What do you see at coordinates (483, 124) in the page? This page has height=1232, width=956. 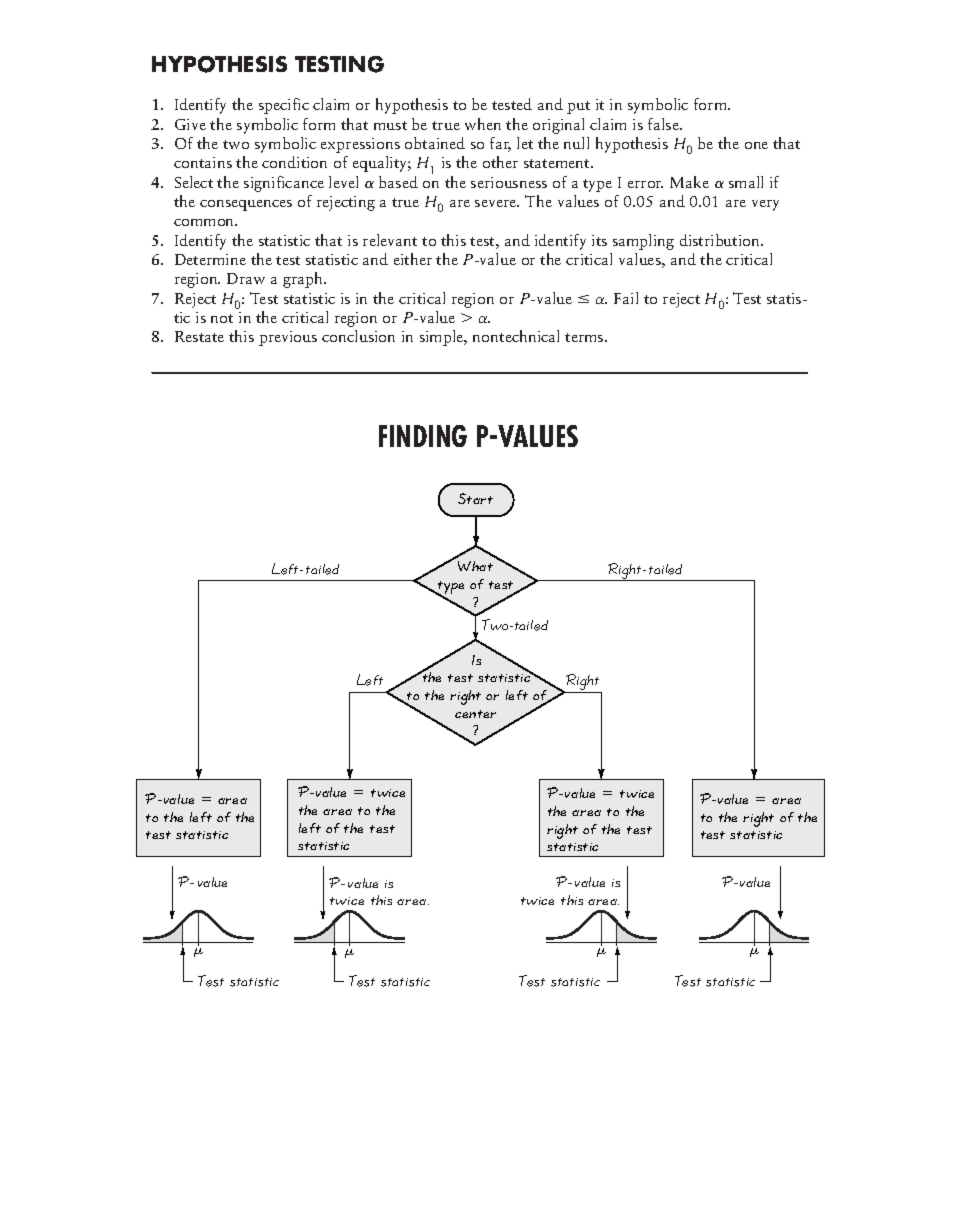 I see `when` at bounding box center [483, 124].
